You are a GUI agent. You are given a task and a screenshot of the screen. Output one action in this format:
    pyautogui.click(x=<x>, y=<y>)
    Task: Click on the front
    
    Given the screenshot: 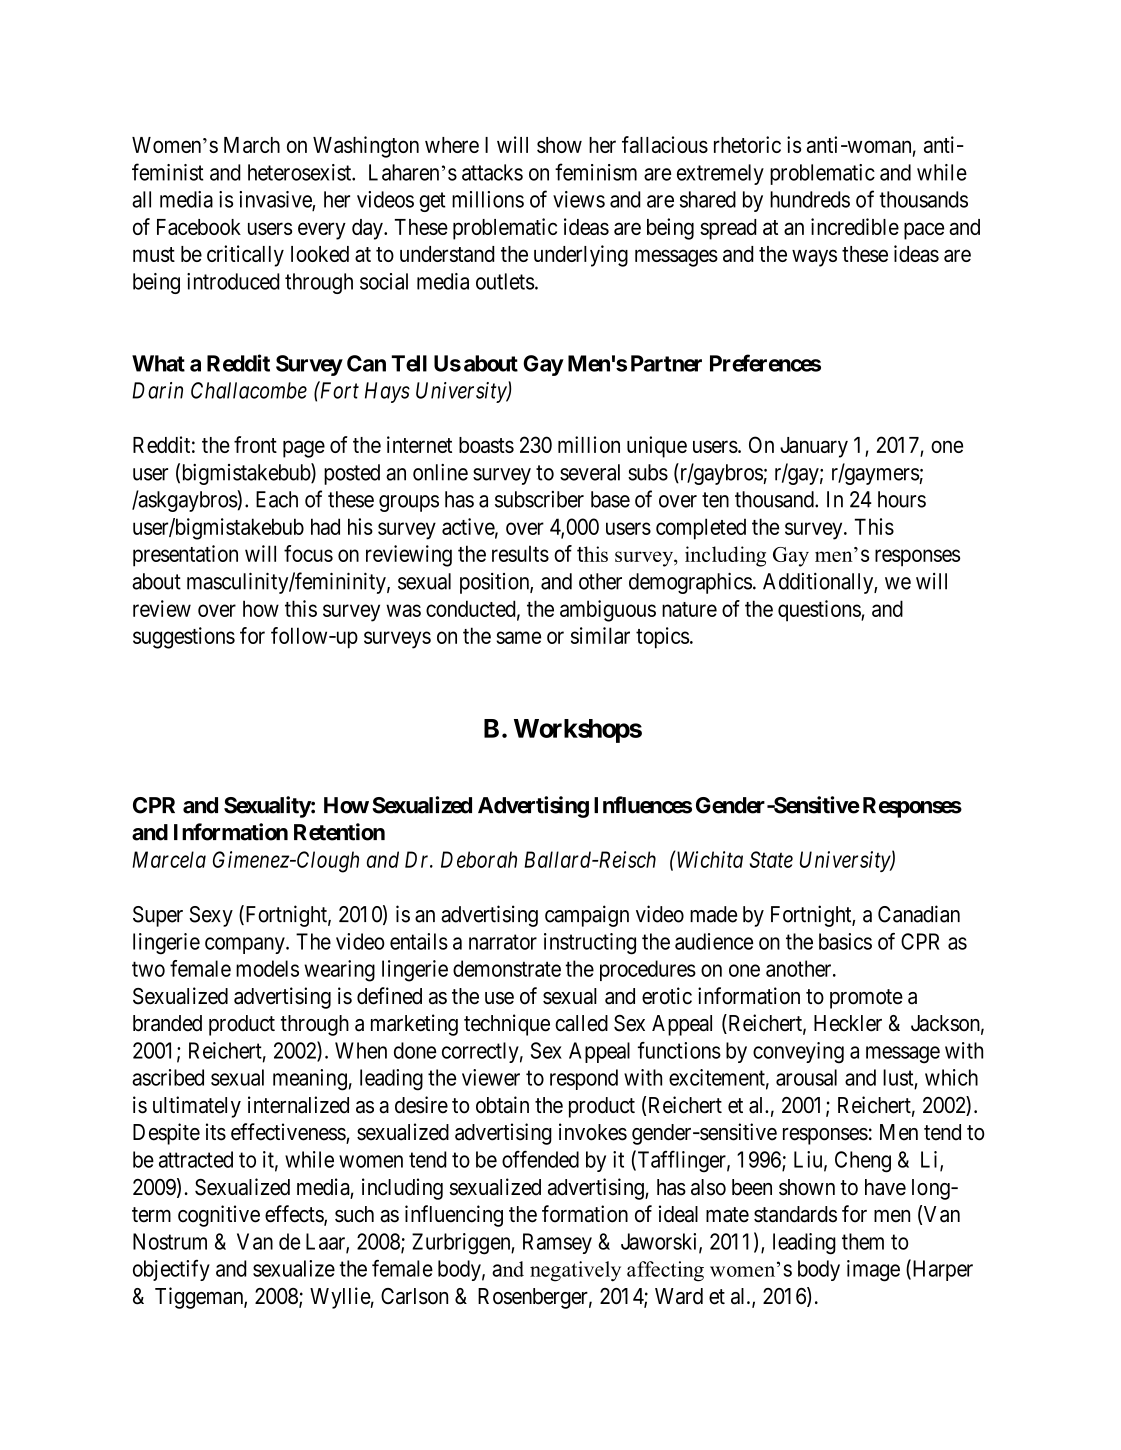 What is the action you would take?
    pyautogui.click(x=255, y=444)
